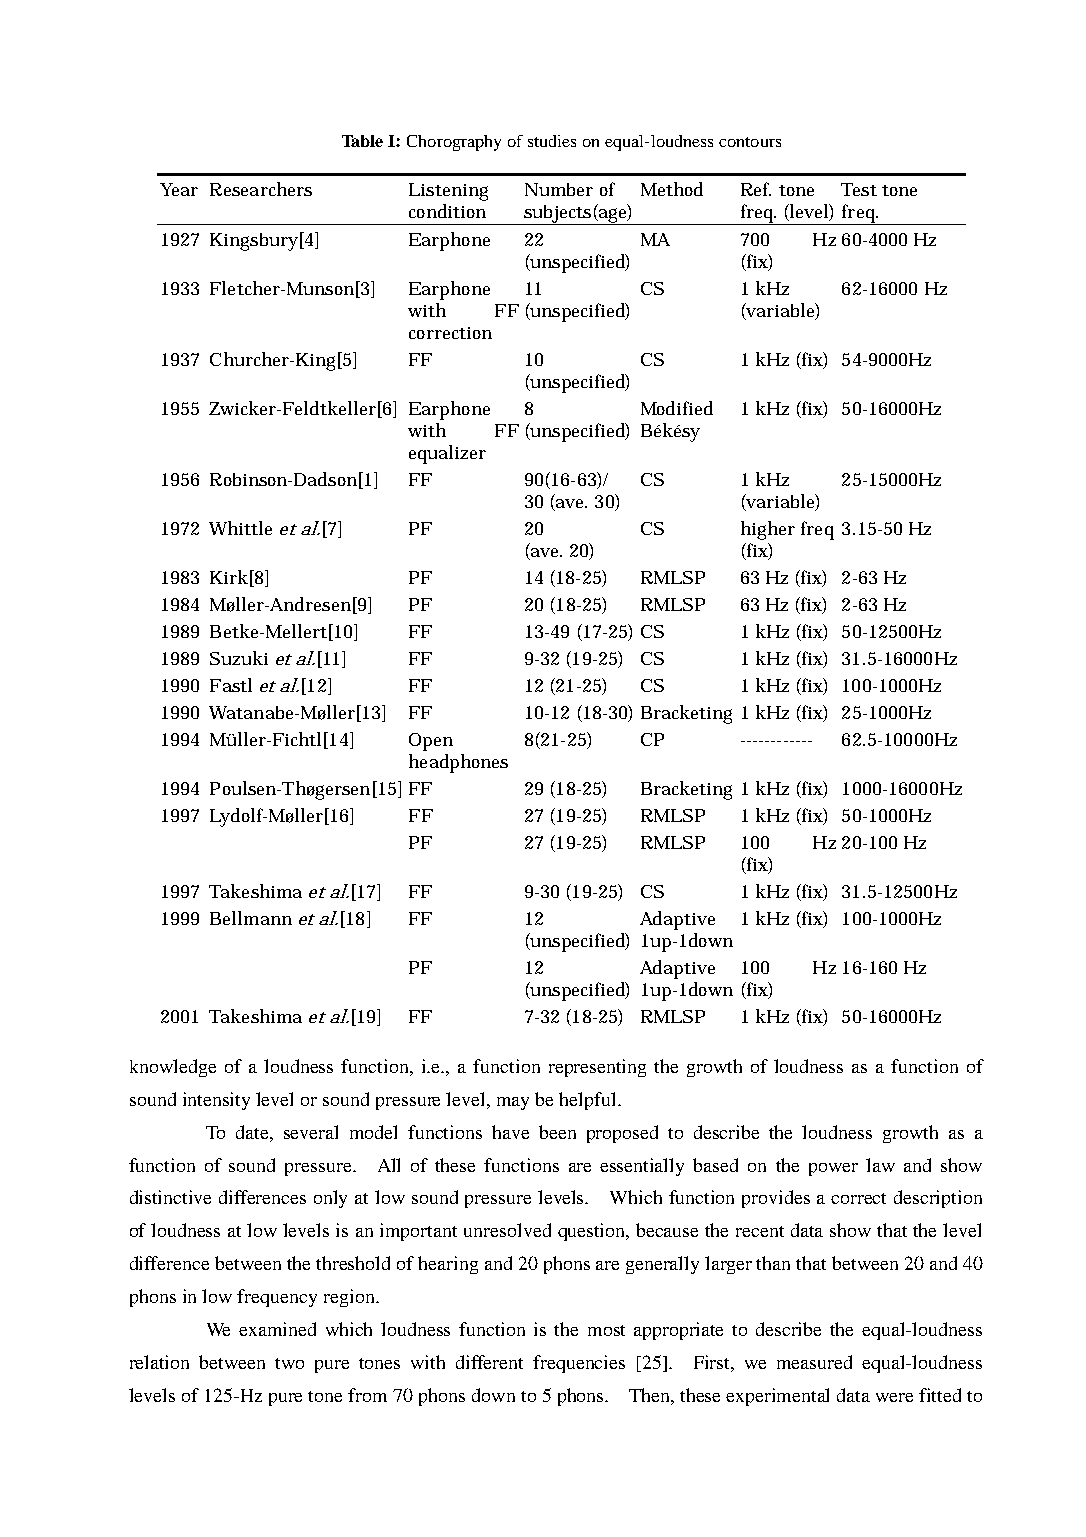 This image has width=1086, height=1537. Describe the element at coordinates (859, 189) in the image. I see `Test` at that location.
